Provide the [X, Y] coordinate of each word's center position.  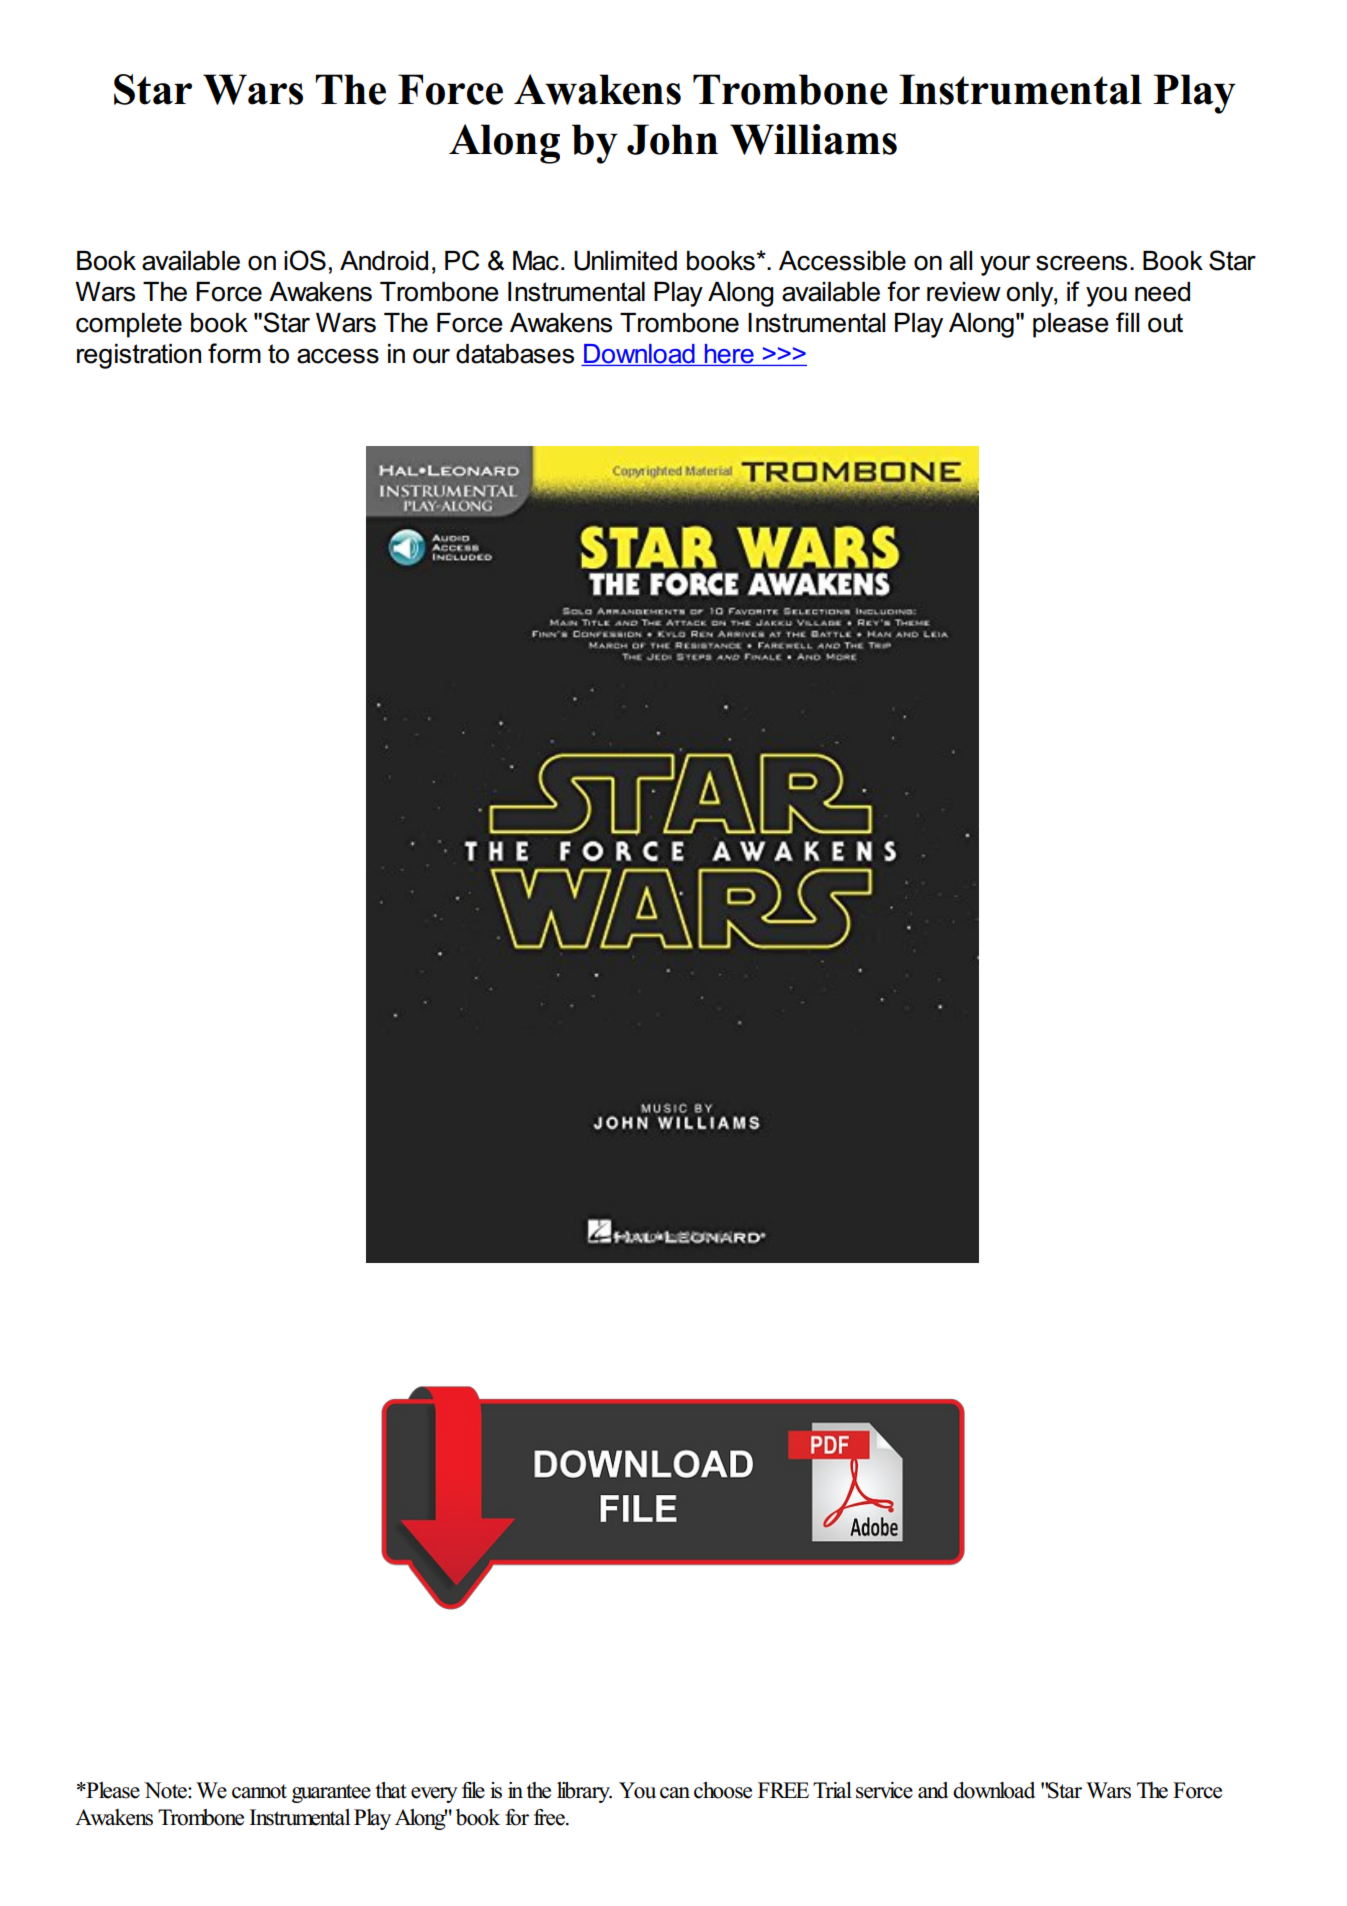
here [729, 355]
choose [723, 1790]
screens [1081, 263]
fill [1127, 322]
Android [384, 261]
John [672, 139]
